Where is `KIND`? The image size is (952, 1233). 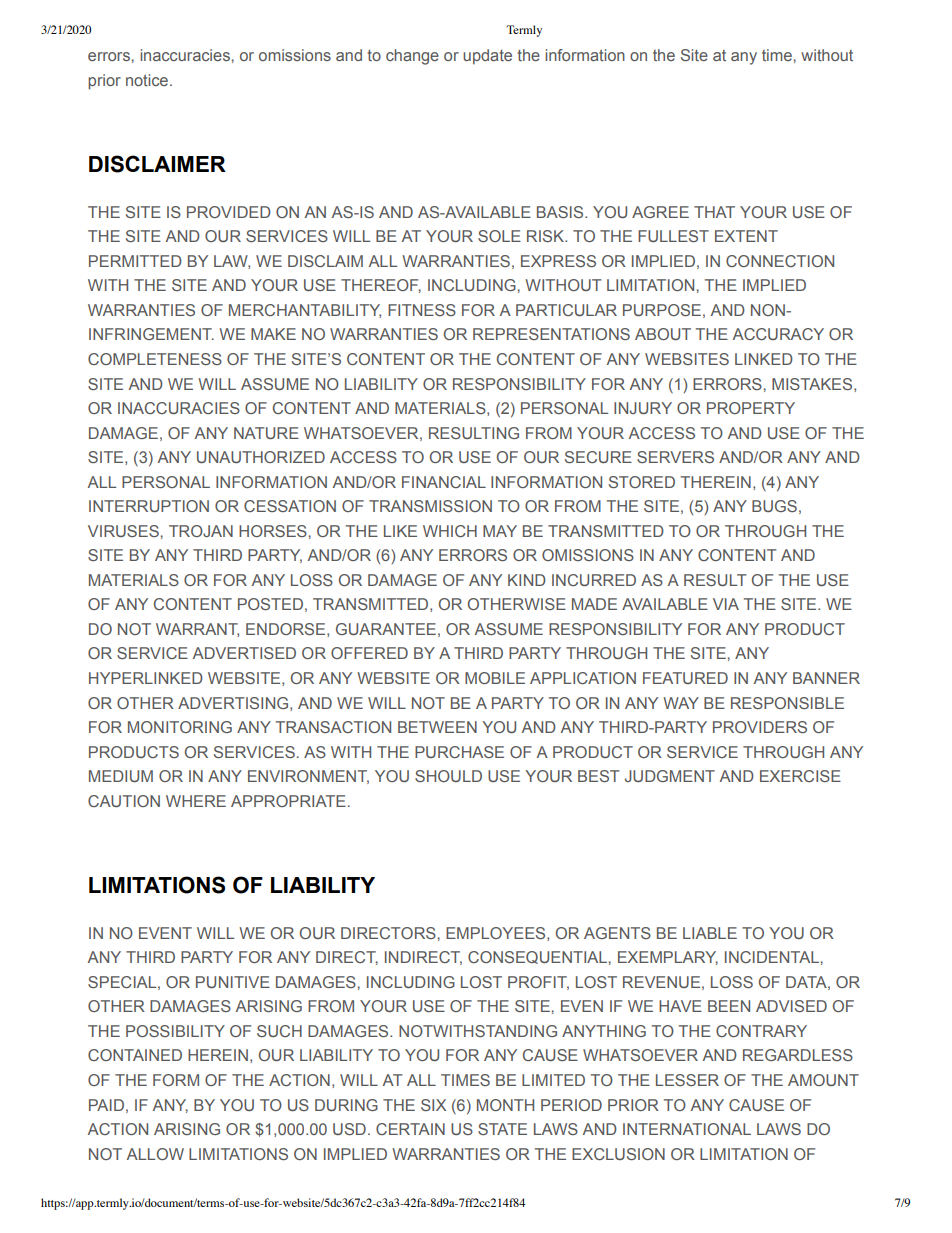
KIND is located at coordinates (527, 580).
